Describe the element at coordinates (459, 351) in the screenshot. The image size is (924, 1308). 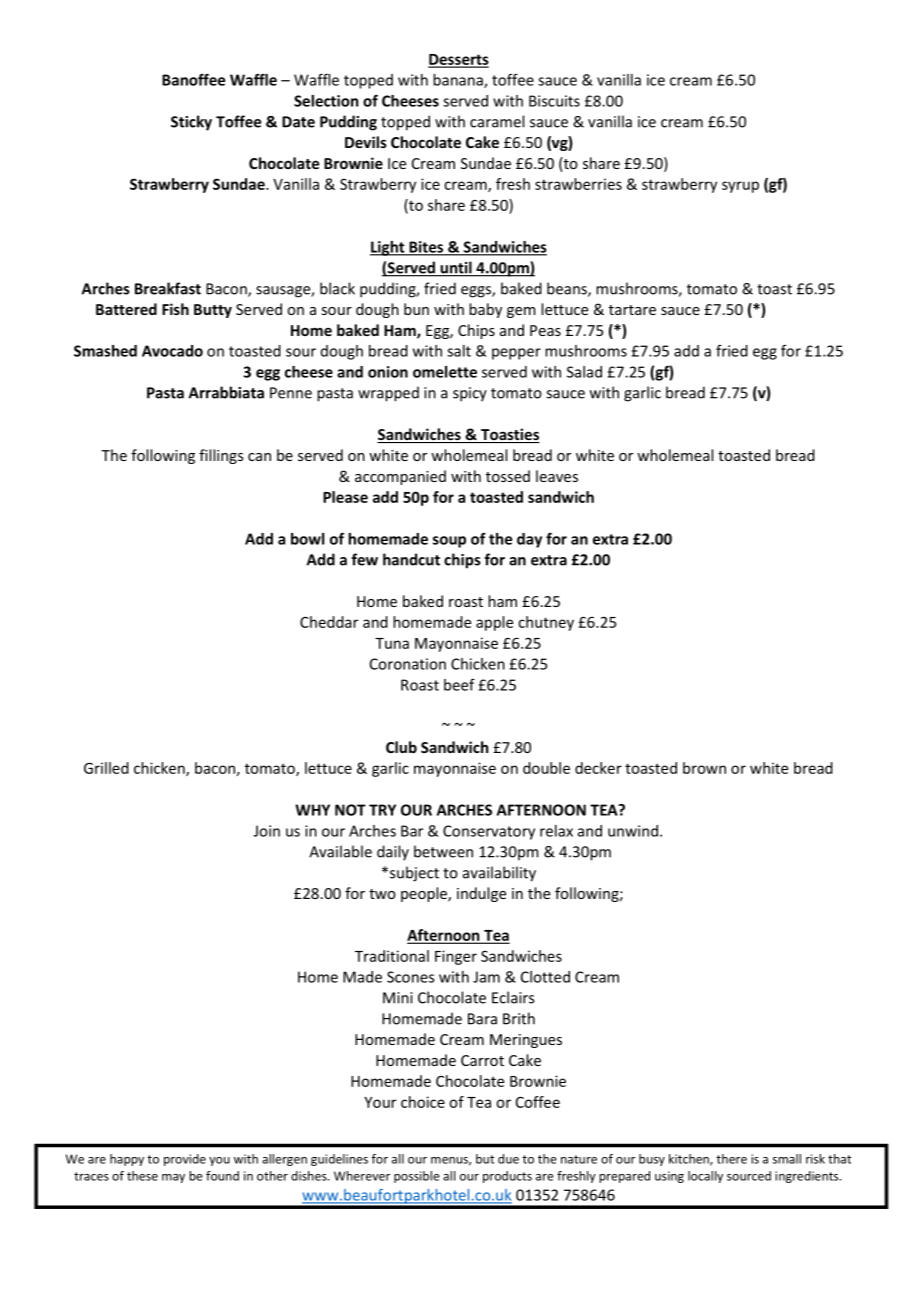
I see `salt` at that location.
